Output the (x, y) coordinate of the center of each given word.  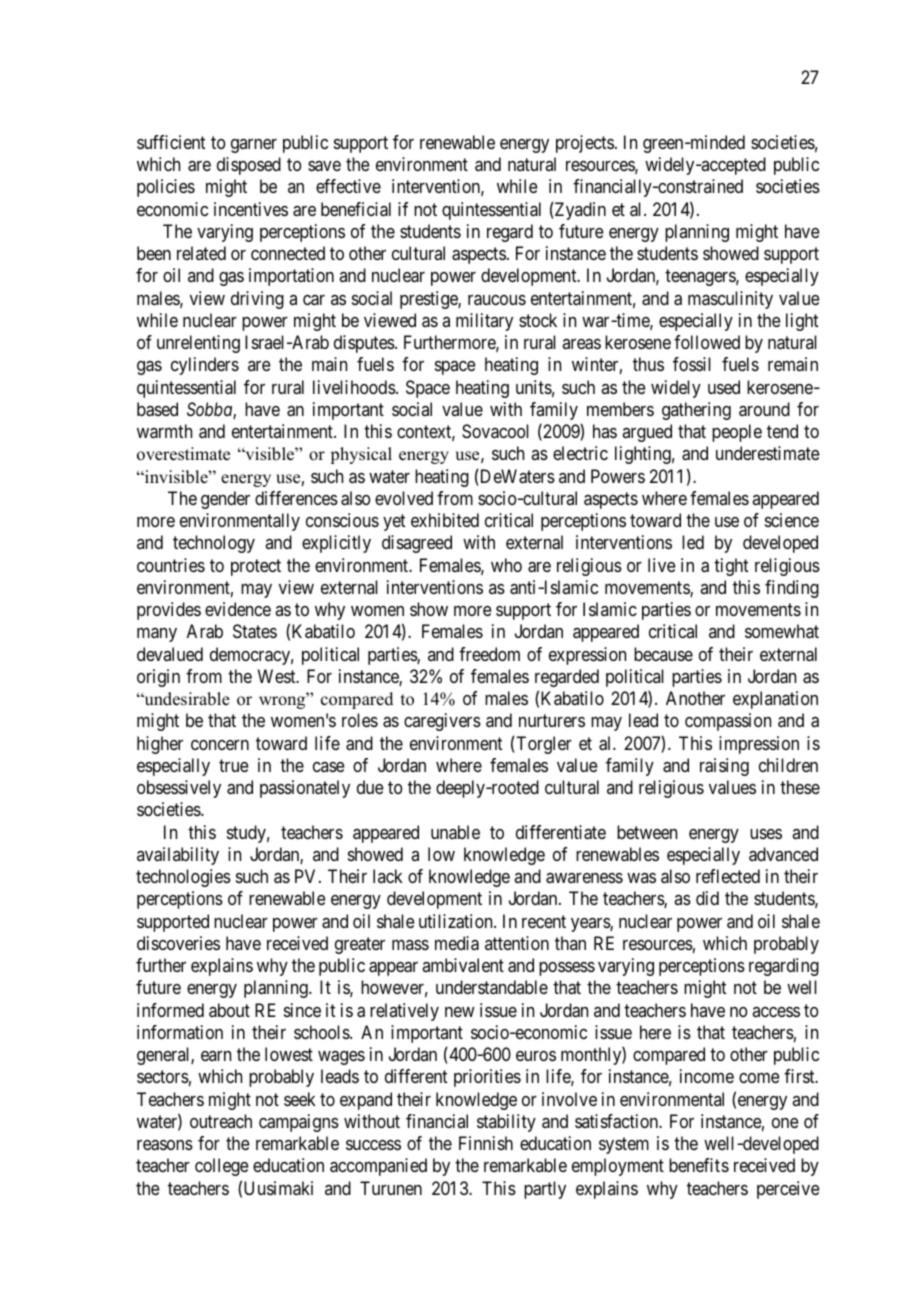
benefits (699, 1165)
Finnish (486, 1143)
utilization (457, 921)
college (222, 1167)
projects (585, 144)
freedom (489, 654)
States (255, 631)
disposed (249, 166)
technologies (183, 878)
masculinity (730, 300)
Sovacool (495, 431)
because (663, 654)
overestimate (183, 454)
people (737, 433)
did (707, 898)
